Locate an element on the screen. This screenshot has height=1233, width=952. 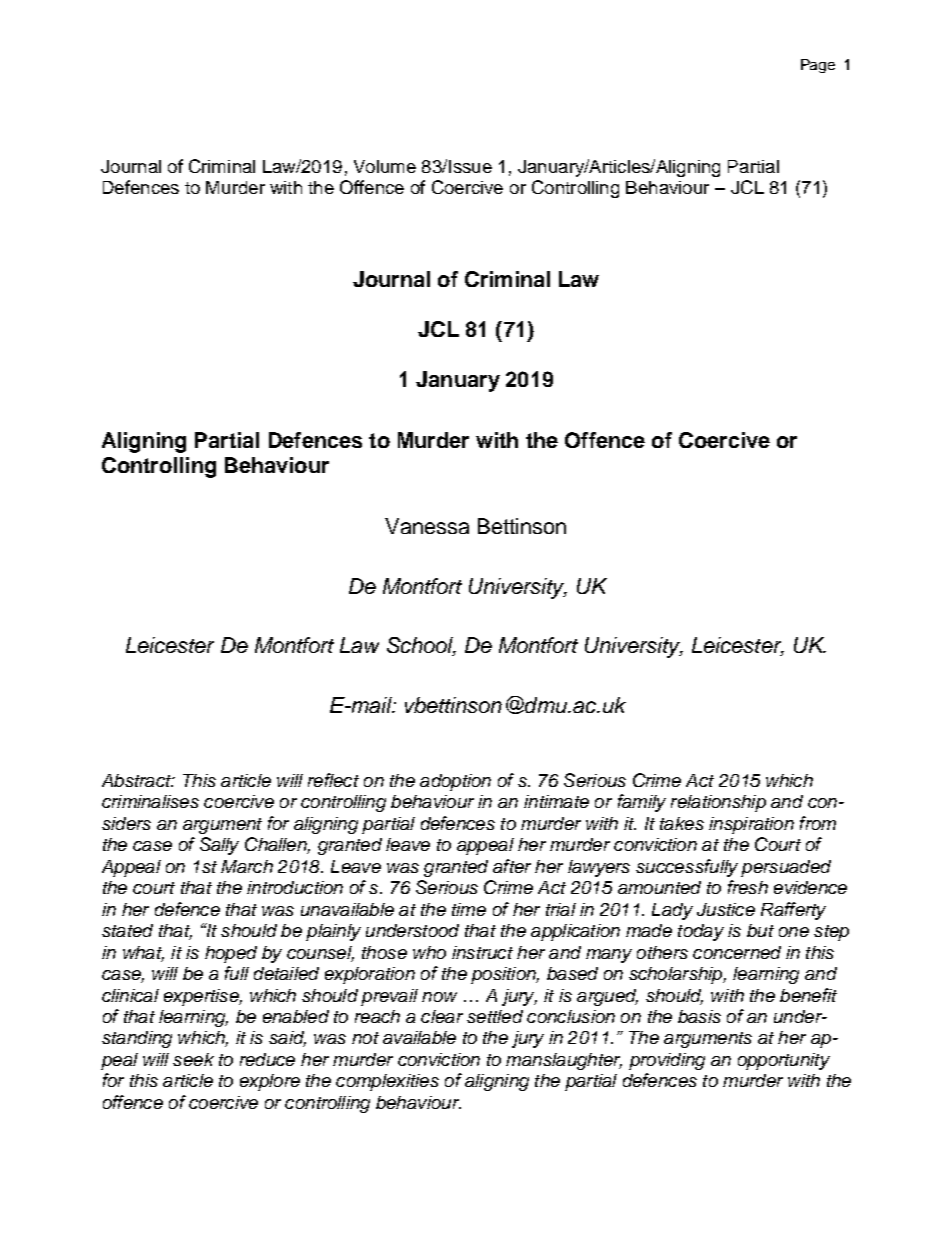
Abstract is located at coordinates (138, 780).
